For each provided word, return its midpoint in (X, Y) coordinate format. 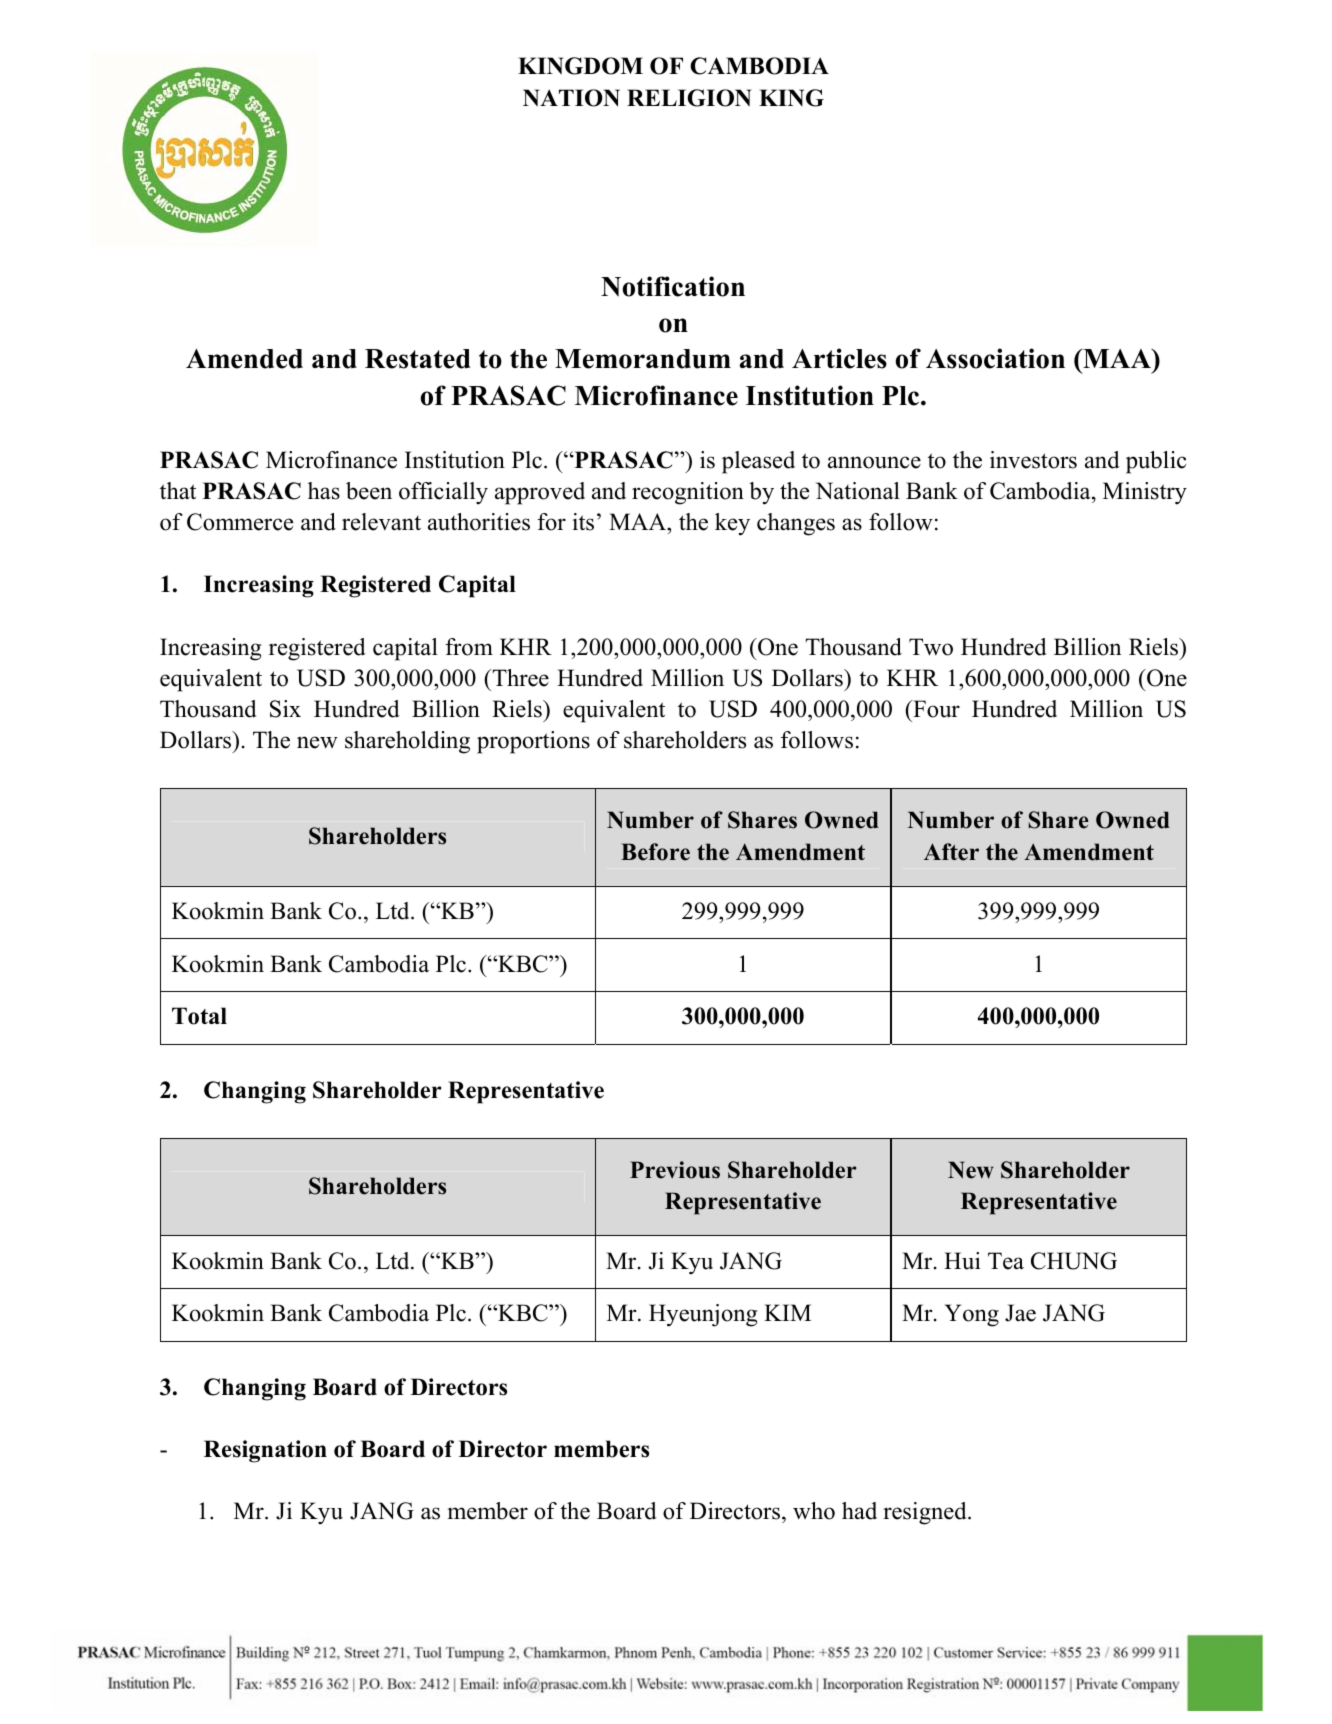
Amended (244, 359)
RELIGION (689, 98)
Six (285, 709)
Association (995, 358)
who (814, 1511)
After (951, 852)
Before (655, 852)
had (859, 1511)
